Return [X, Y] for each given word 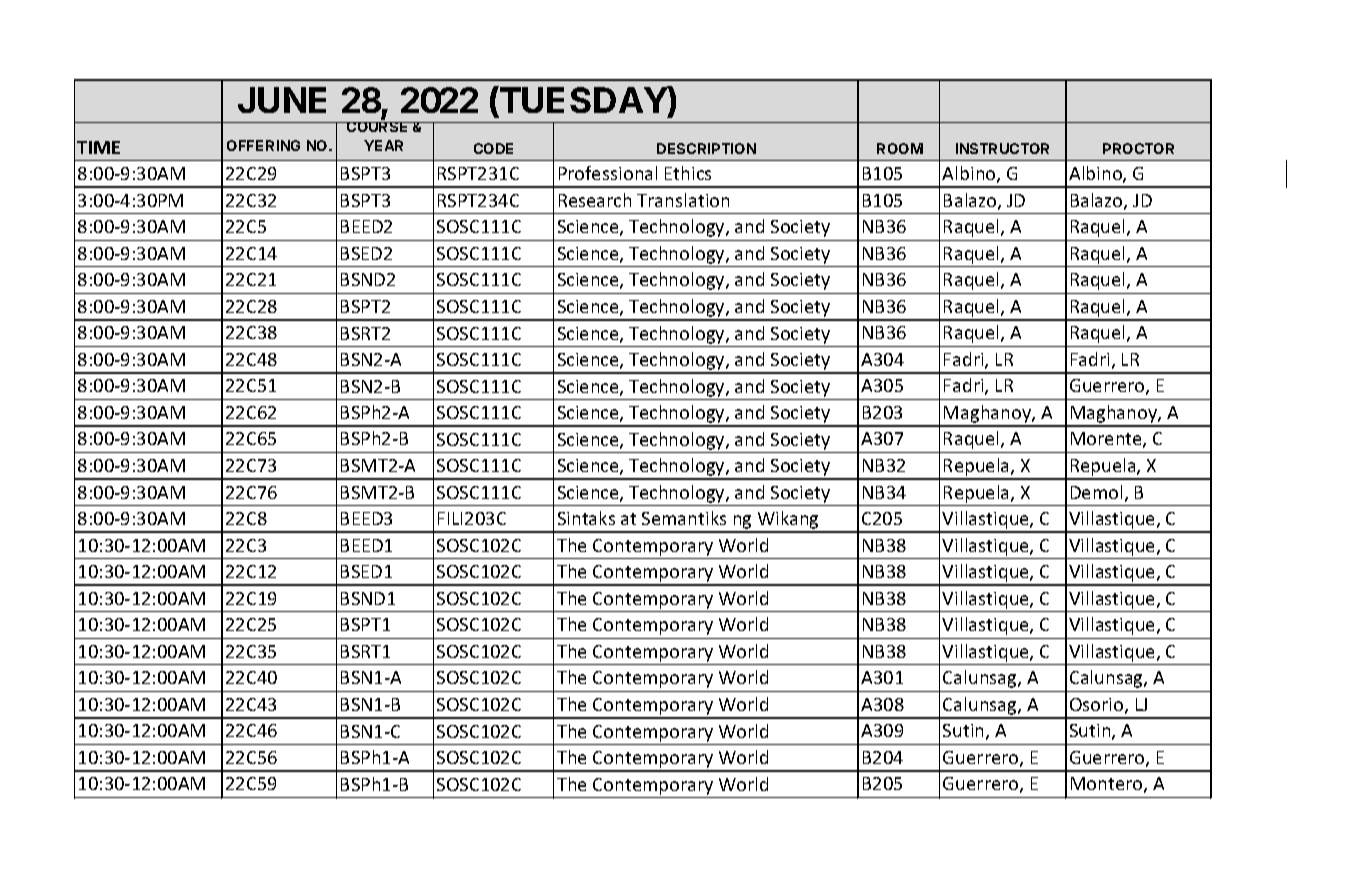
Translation [683, 200]
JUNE [282, 100]
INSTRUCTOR [1002, 148]
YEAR [383, 145]
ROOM [900, 148]
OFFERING [263, 145]
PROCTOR [1138, 148]
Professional [608, 173]
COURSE [378, 127]
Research [595, 200]
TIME [98, 147]
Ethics [688, 173]
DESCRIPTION [706, 148]
